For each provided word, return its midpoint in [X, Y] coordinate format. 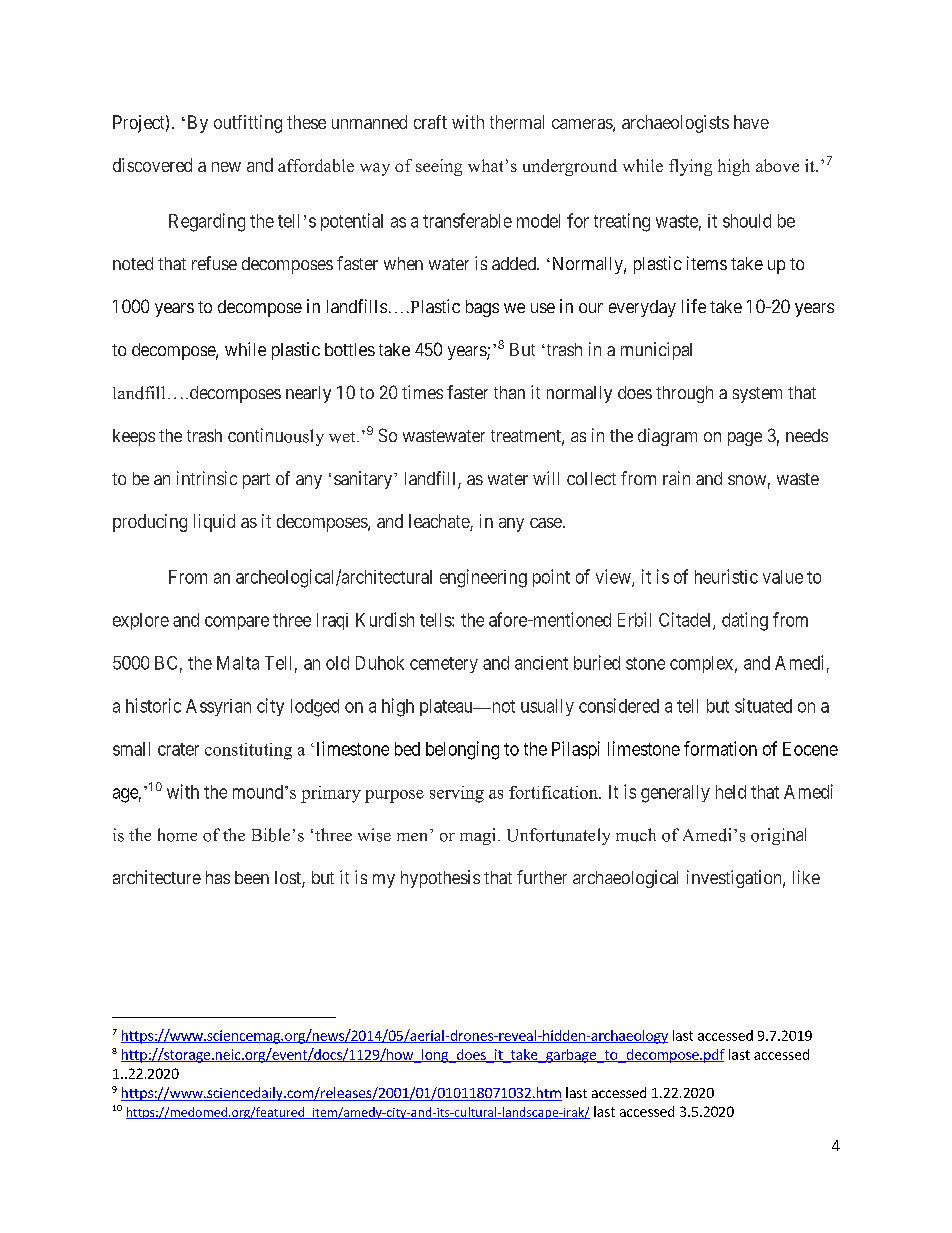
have [751, 122]
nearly [308, 394]
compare [237, 623]
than [509, 392]
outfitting [248, 124]
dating [745, 621]
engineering [483, 578]
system [757, 395]
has [218, 877]
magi [477, 836]
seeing [439, 167]
